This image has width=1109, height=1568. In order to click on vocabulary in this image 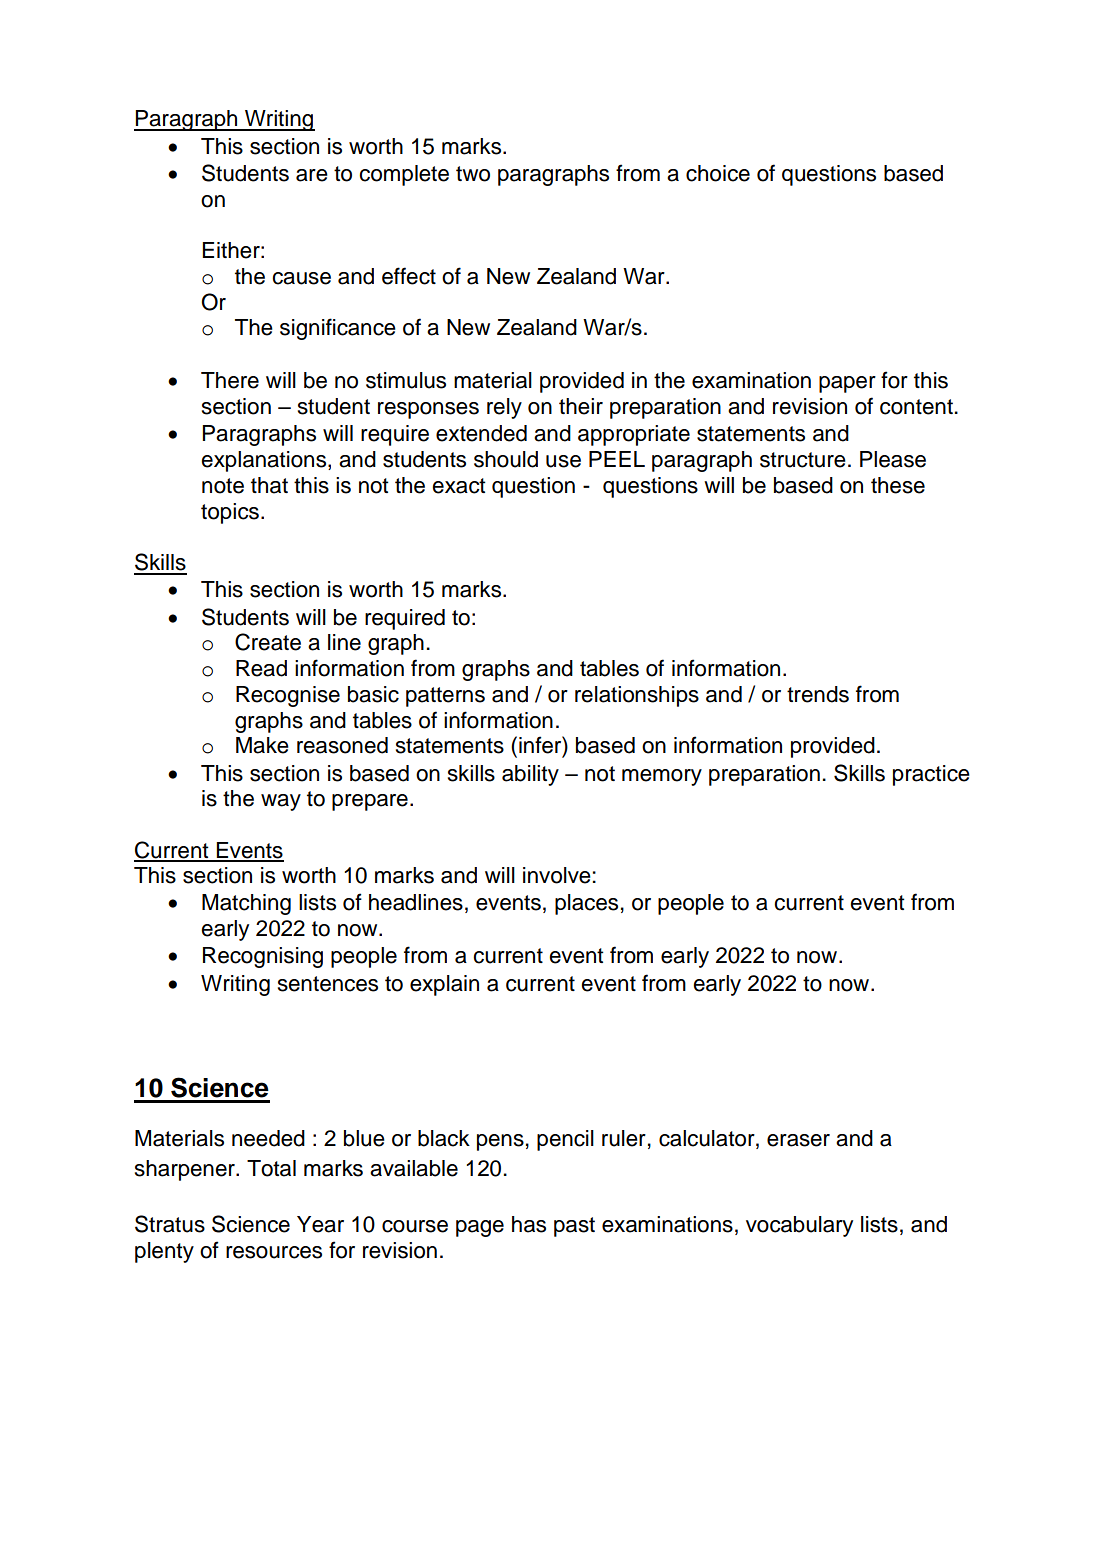, I will do `click(799, 1226)`.
